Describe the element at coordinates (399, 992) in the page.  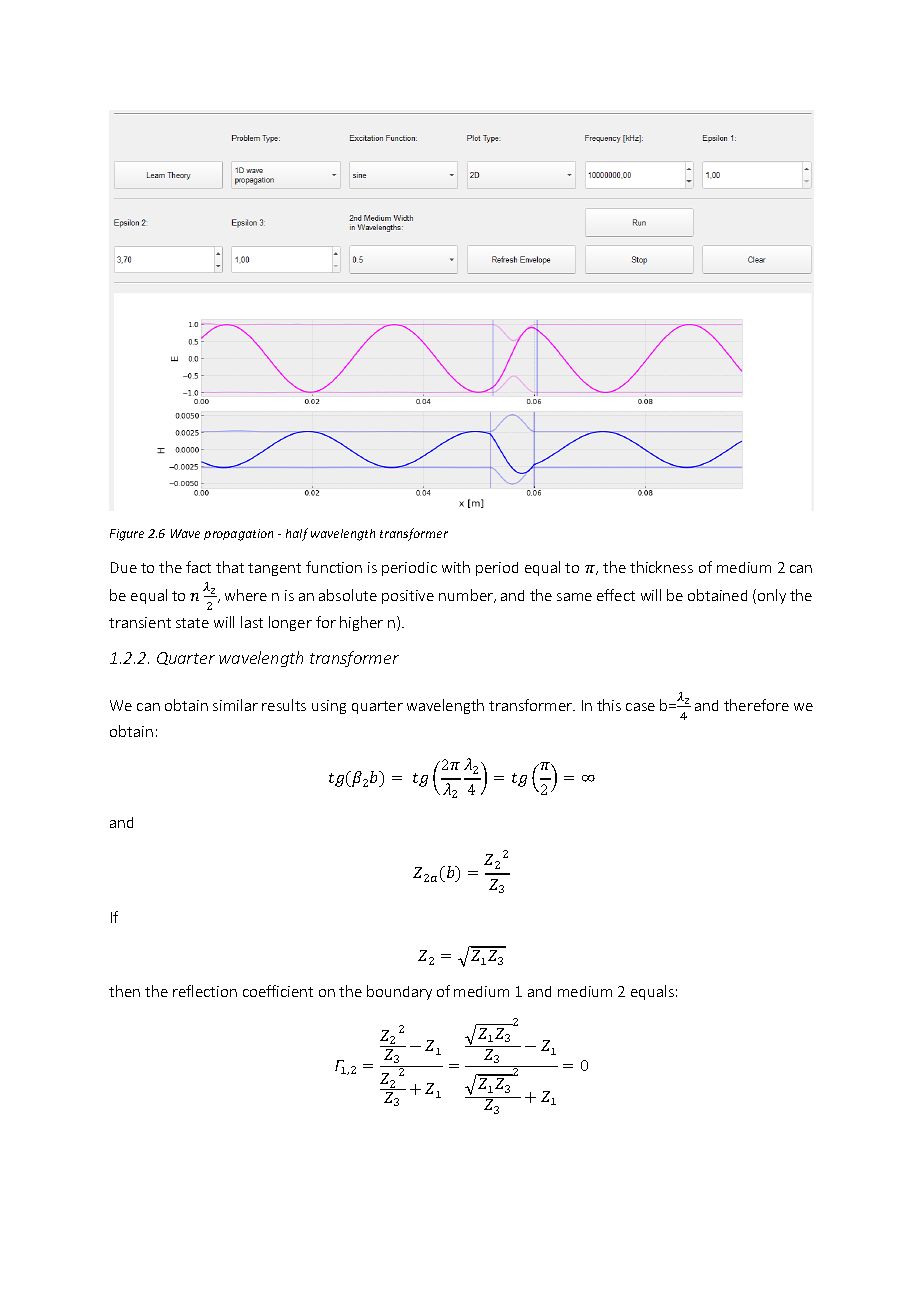
I see `boundary` at that location.
